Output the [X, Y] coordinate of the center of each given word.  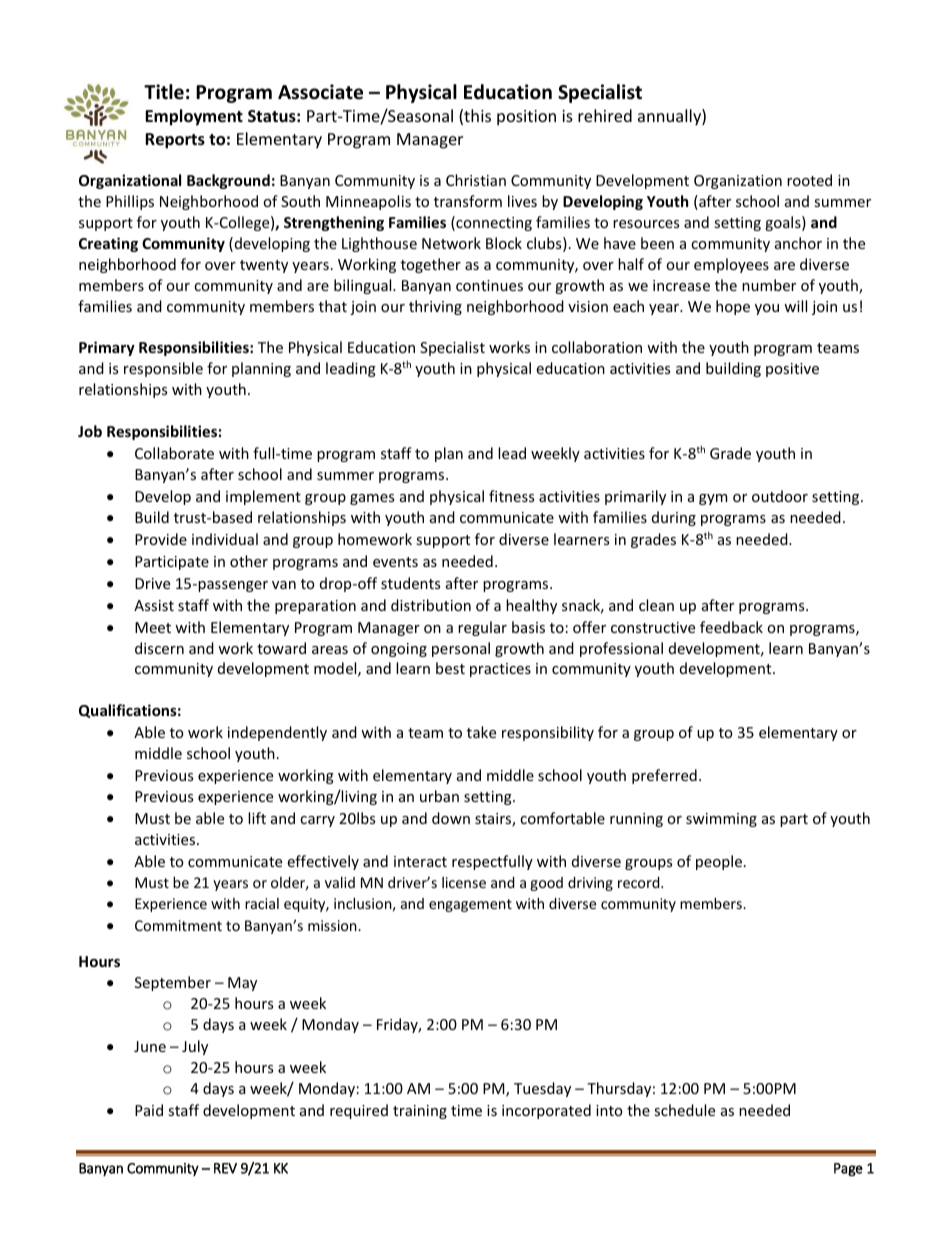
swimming [721, 820]
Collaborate [174, 453]
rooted [809, 180]
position [526, 118]
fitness [511, 496]
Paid [149, 1110]
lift [257, 818]
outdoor [780, 496]
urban [439, 796]
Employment [194, 117]
